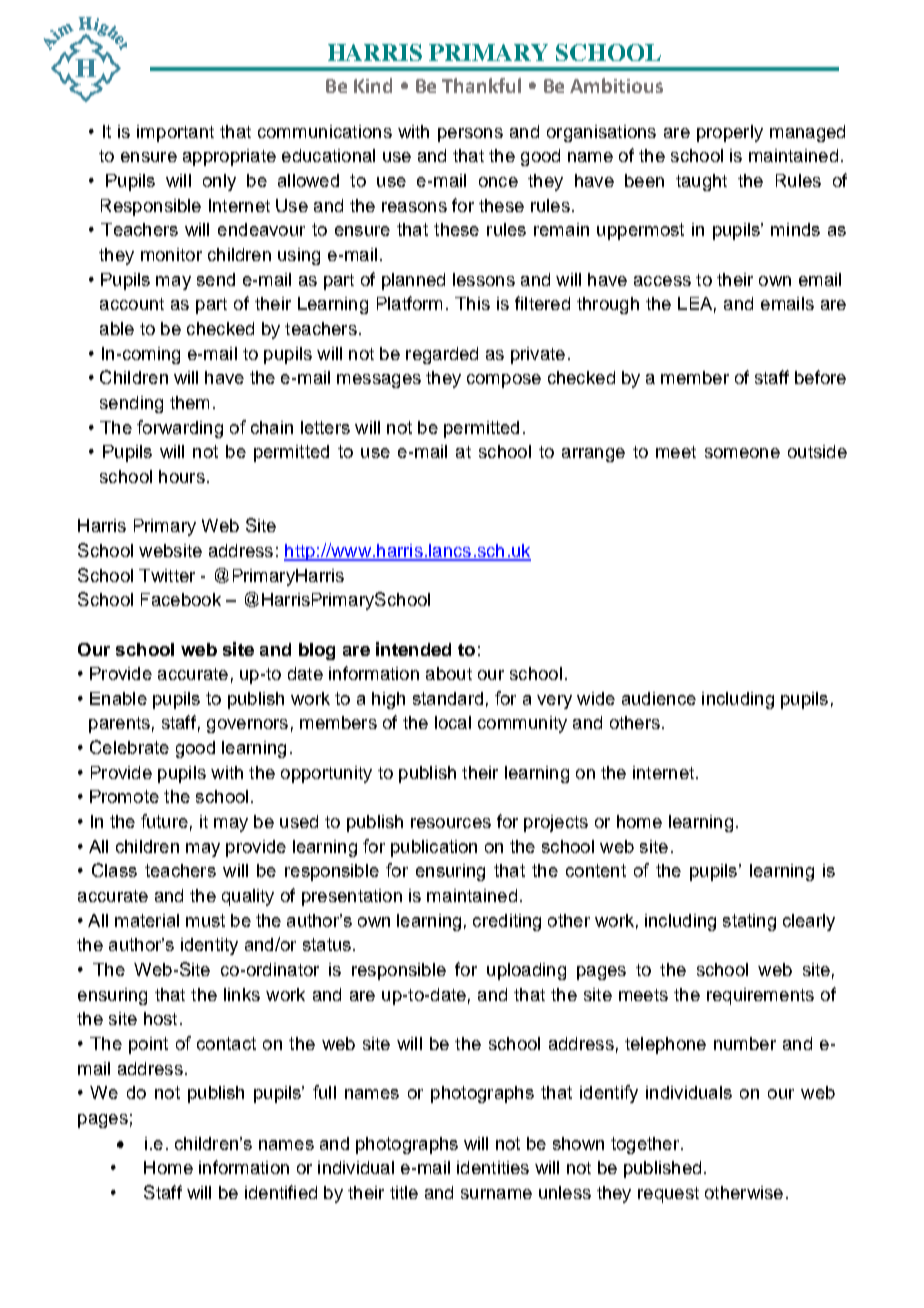 The image size is (924, 1308). What do you see at coordinates (449, 673) in the screenshot?
I see `about` at bounding box center [449, 673].
